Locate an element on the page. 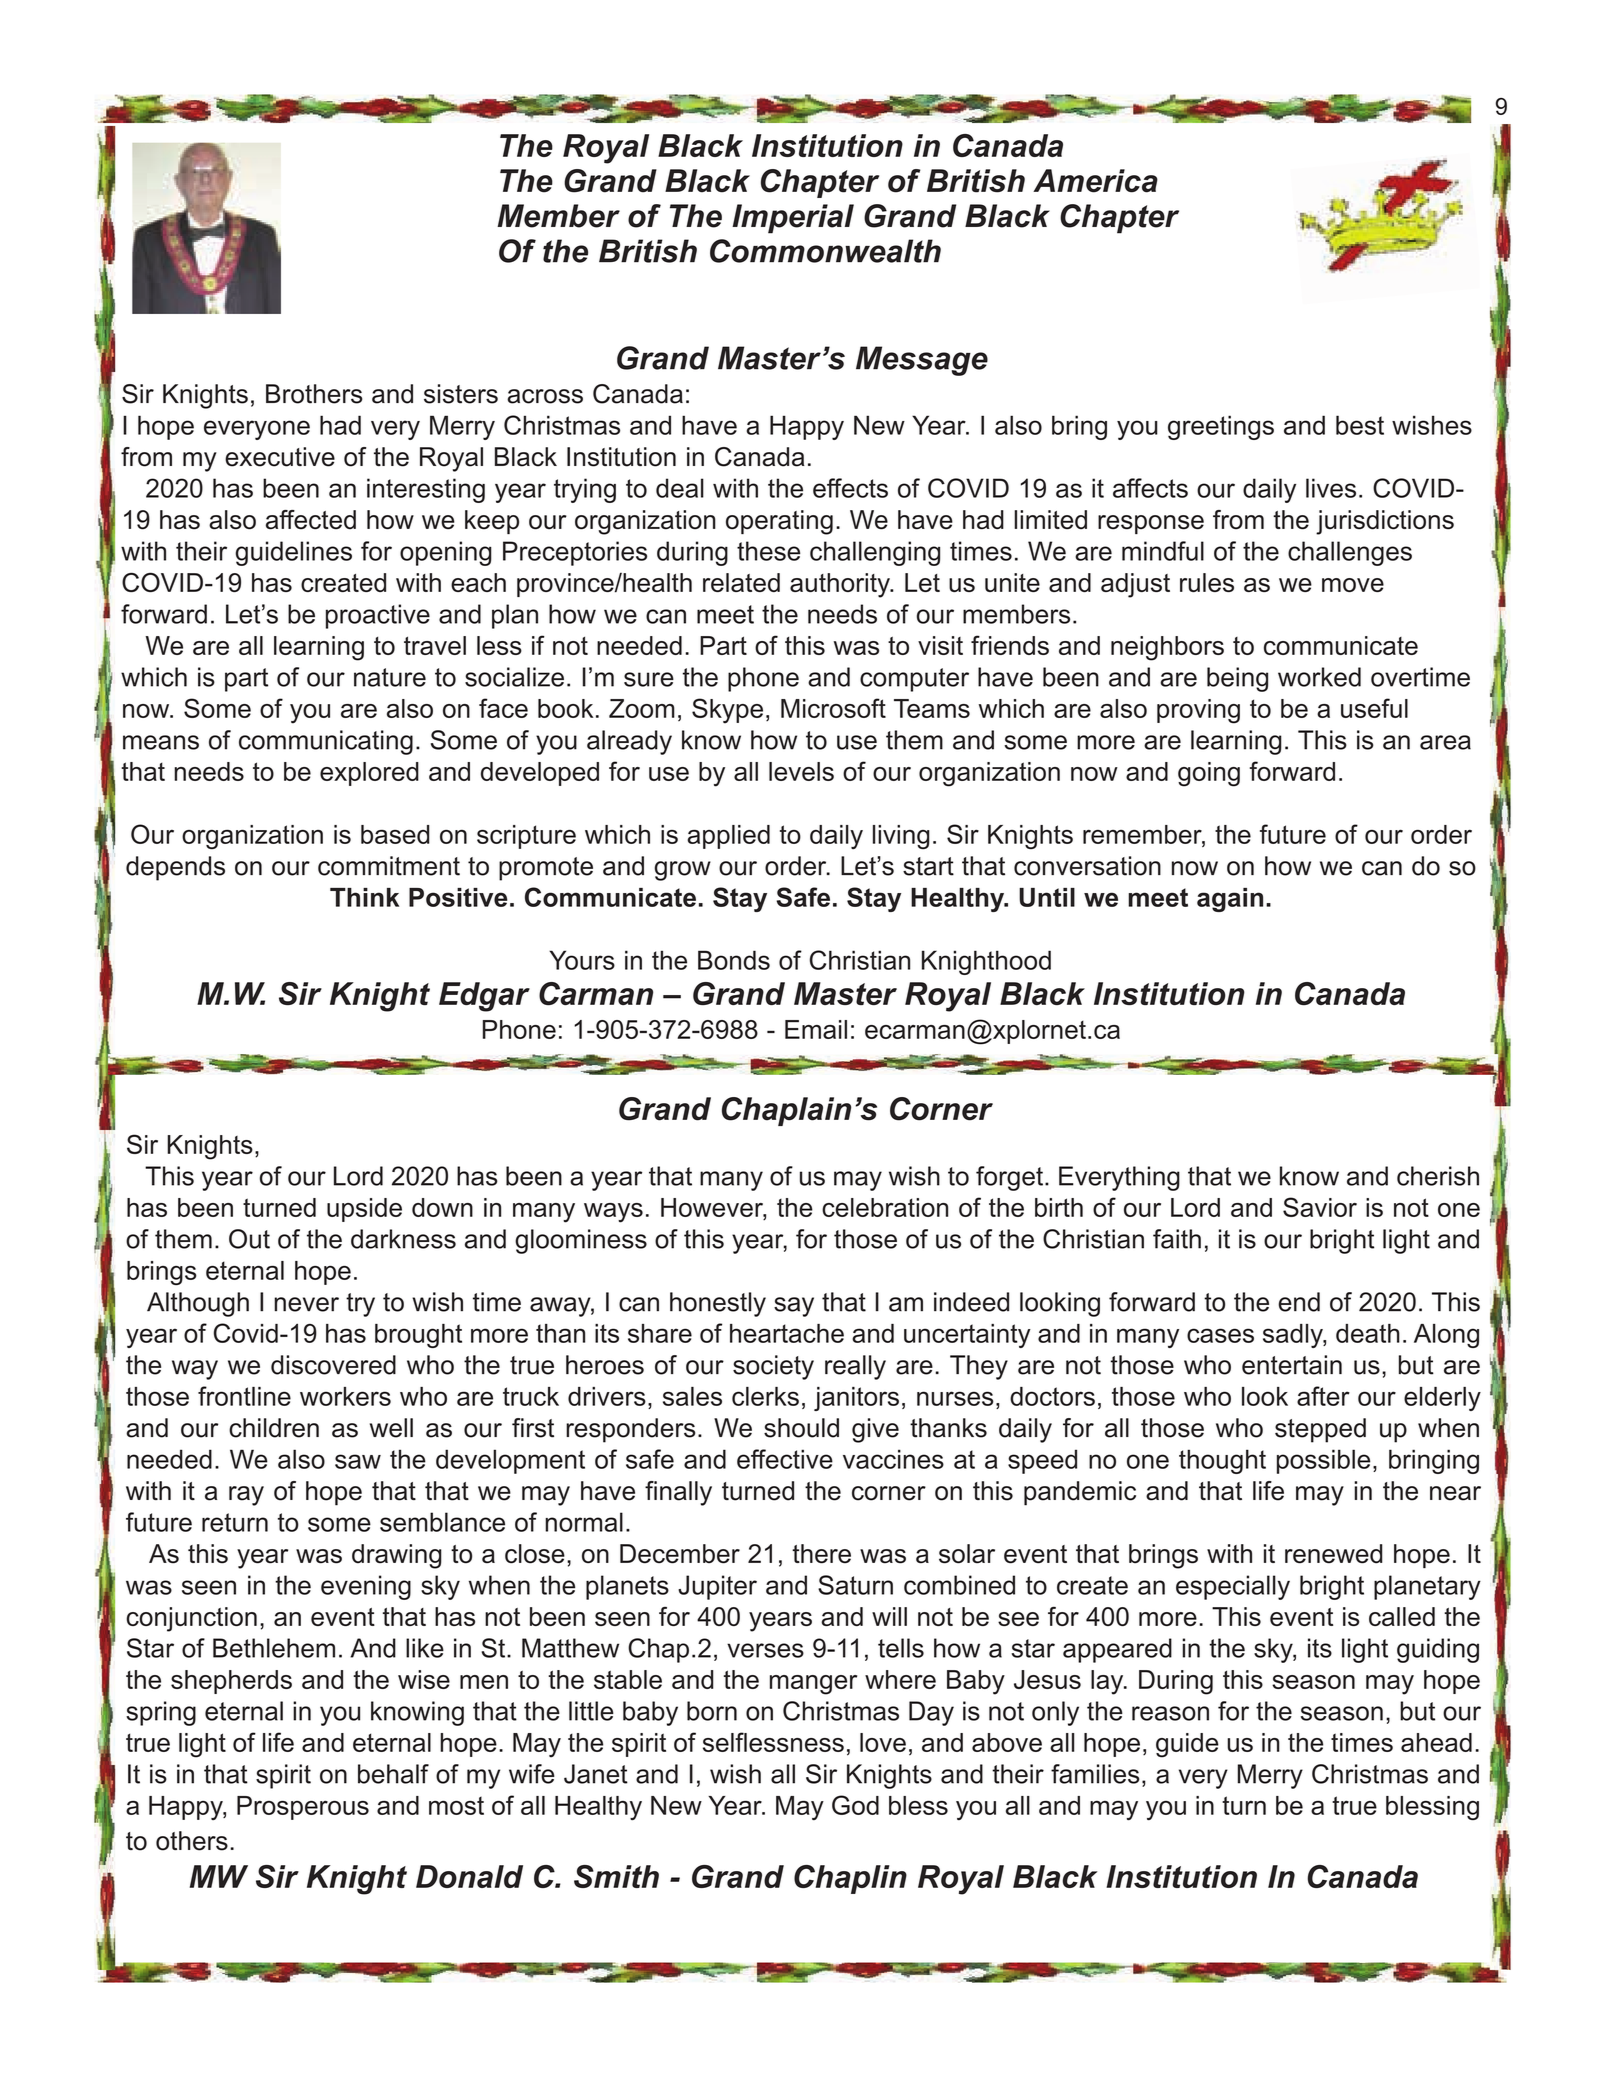 The width and height of the page is (1605, 2077). sisters is located at coordinates (461, 394).
